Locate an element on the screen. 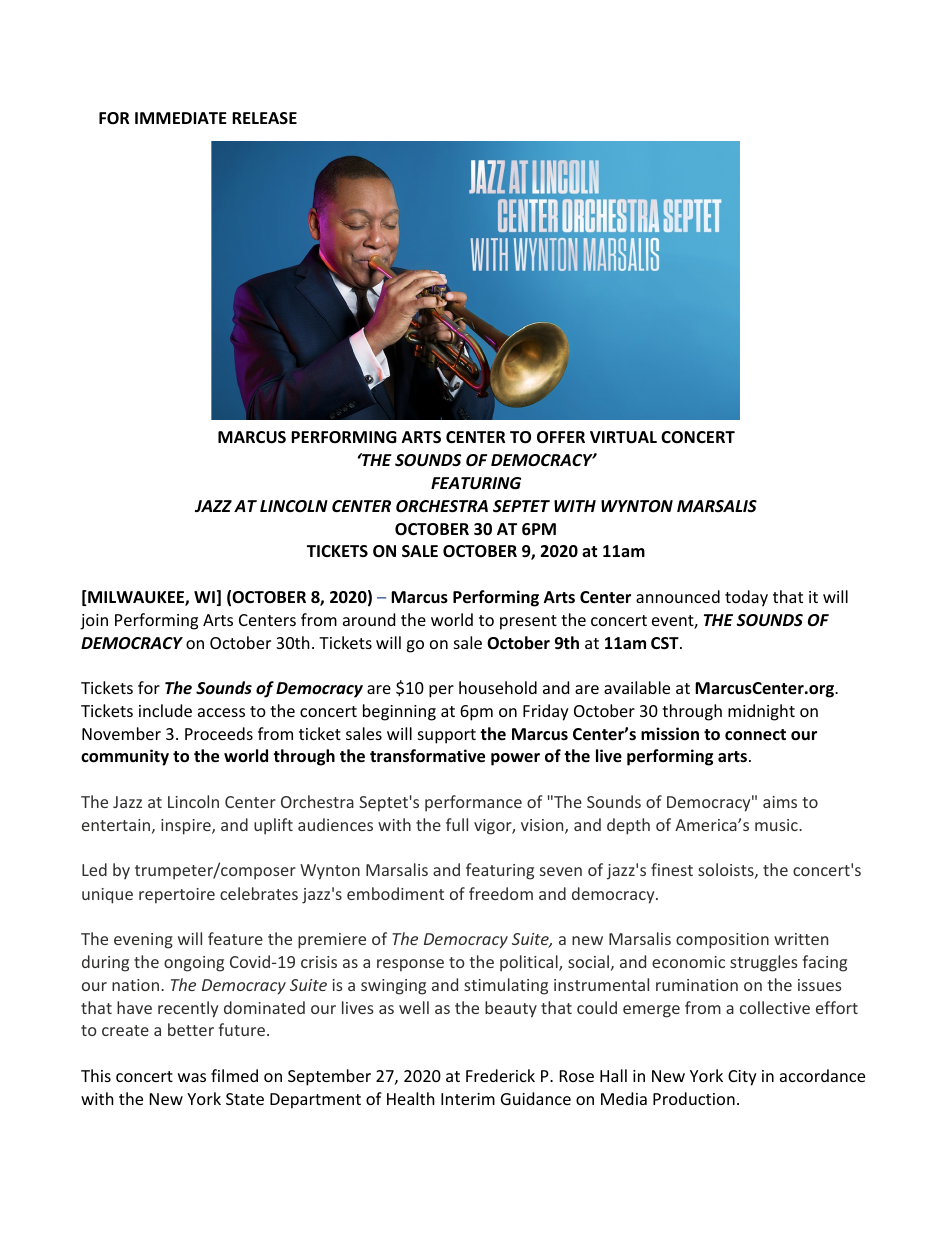 The width and height of the screenshot is (952, 1233). was is located at coordinates (192, 1077).
